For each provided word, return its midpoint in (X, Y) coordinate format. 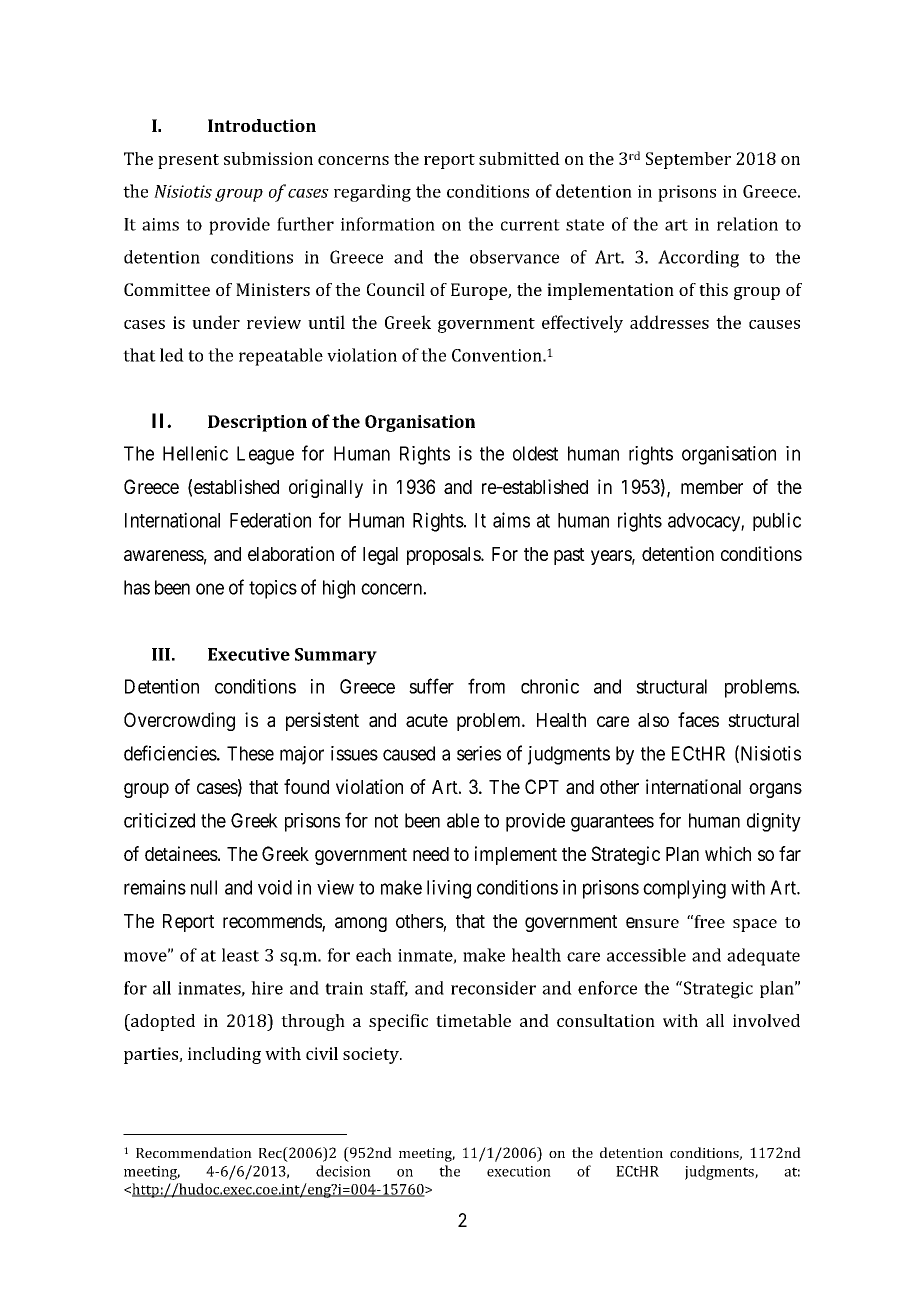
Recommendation (194, 1152)
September (688, 160)
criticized (159, 820)
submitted (519, 158)
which (728, 853)
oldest (535, 453)
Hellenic (195, 453)
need (431, 854)
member (712, 487)
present (188, 161)
